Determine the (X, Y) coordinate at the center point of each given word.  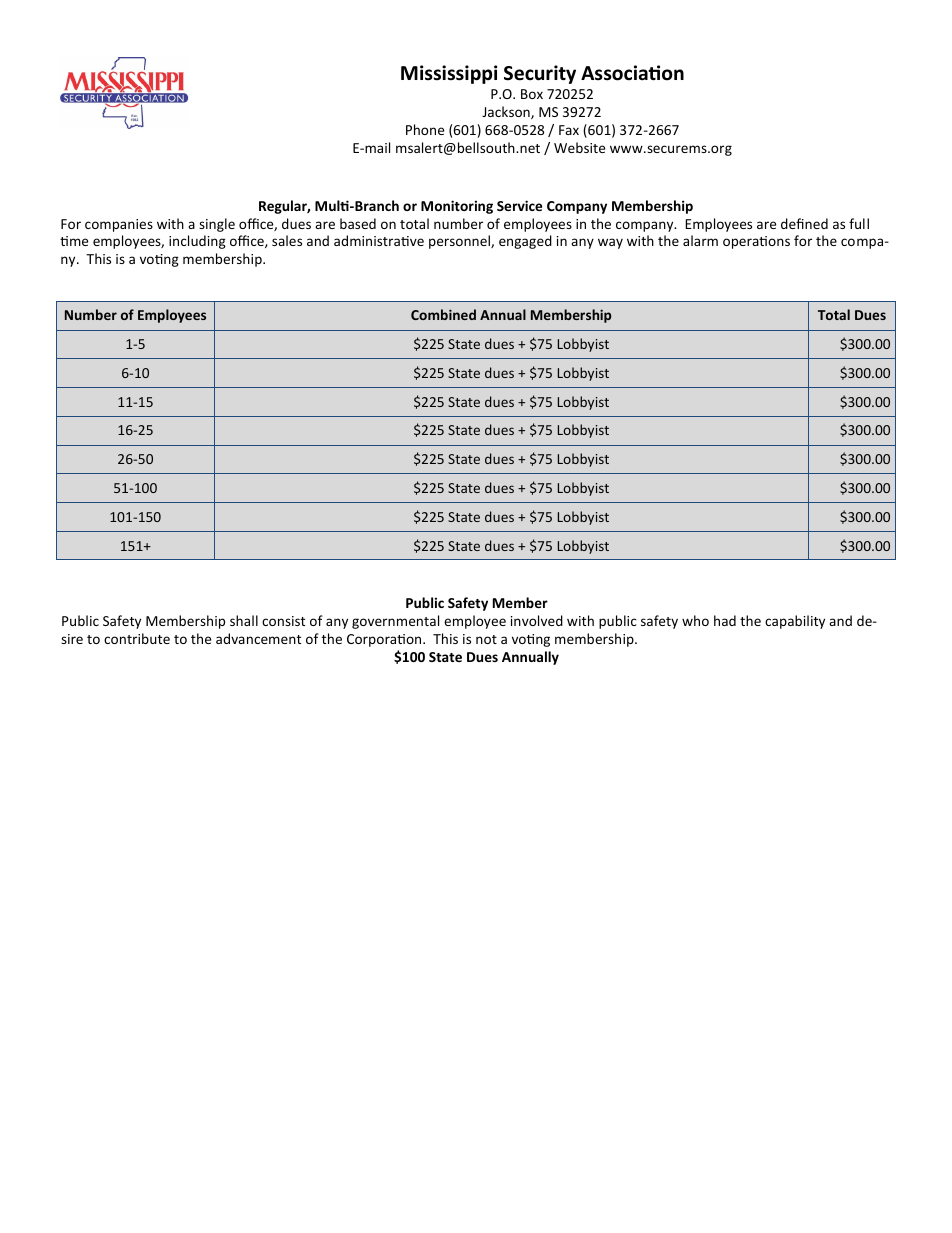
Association (632, 73)
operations (756, 242)
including (197, 242)
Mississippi (449, 74)
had (725, 620)
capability (795, 622)
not (486, 639)
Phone (425, 129)
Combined (443, 314)
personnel (460, 242)
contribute (137, 638)
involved (537, 620)
